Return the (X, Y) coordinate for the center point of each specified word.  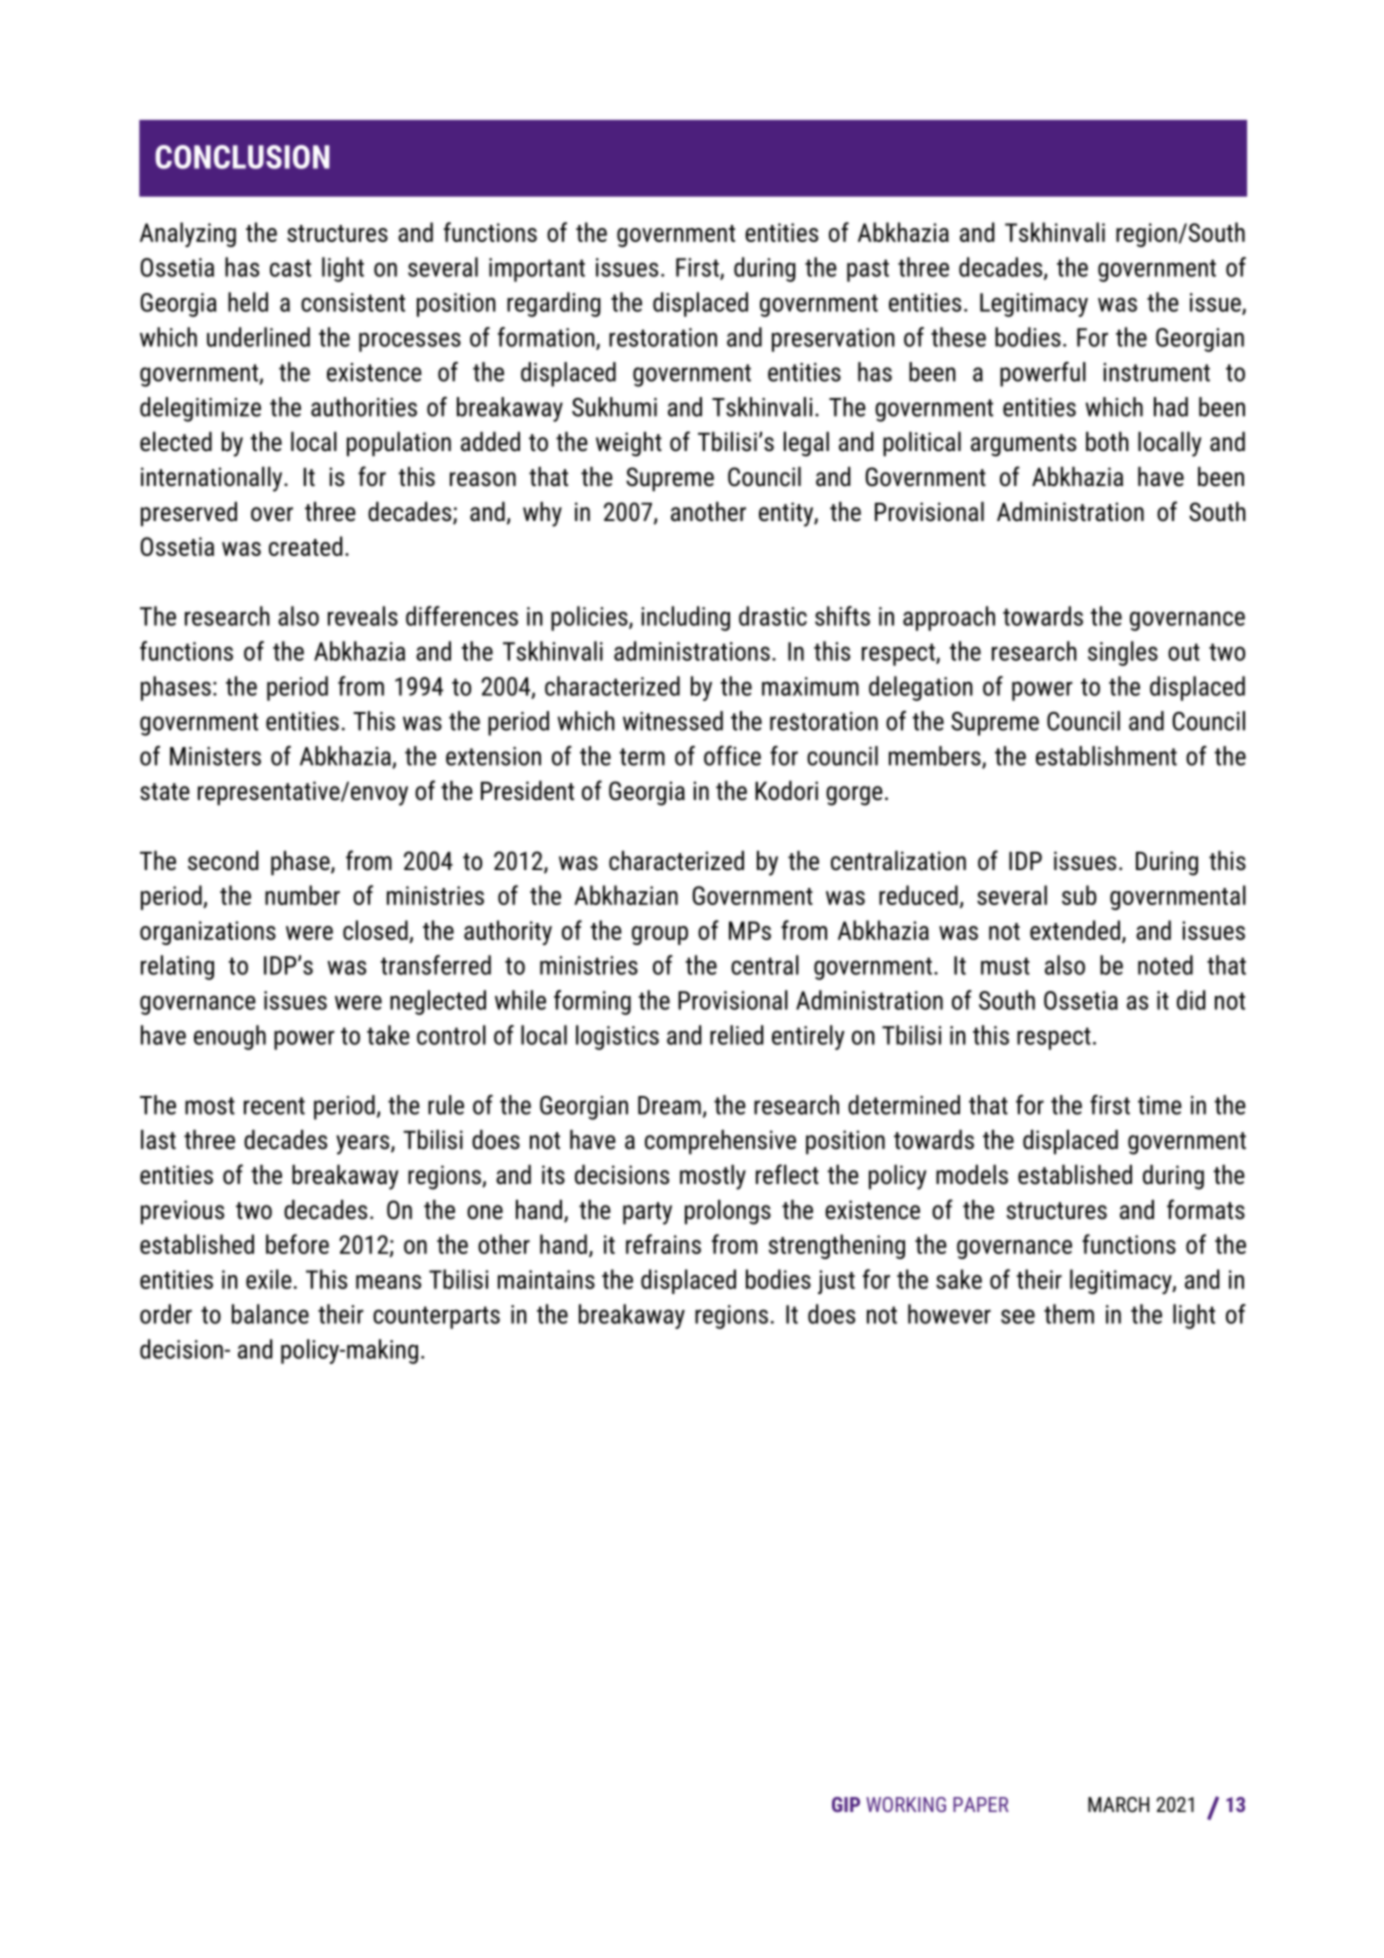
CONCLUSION (242, 157)
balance (270, 1314)
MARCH (1118, 1804)
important (537, 270)
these (958, 337)
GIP (846, 1804)
